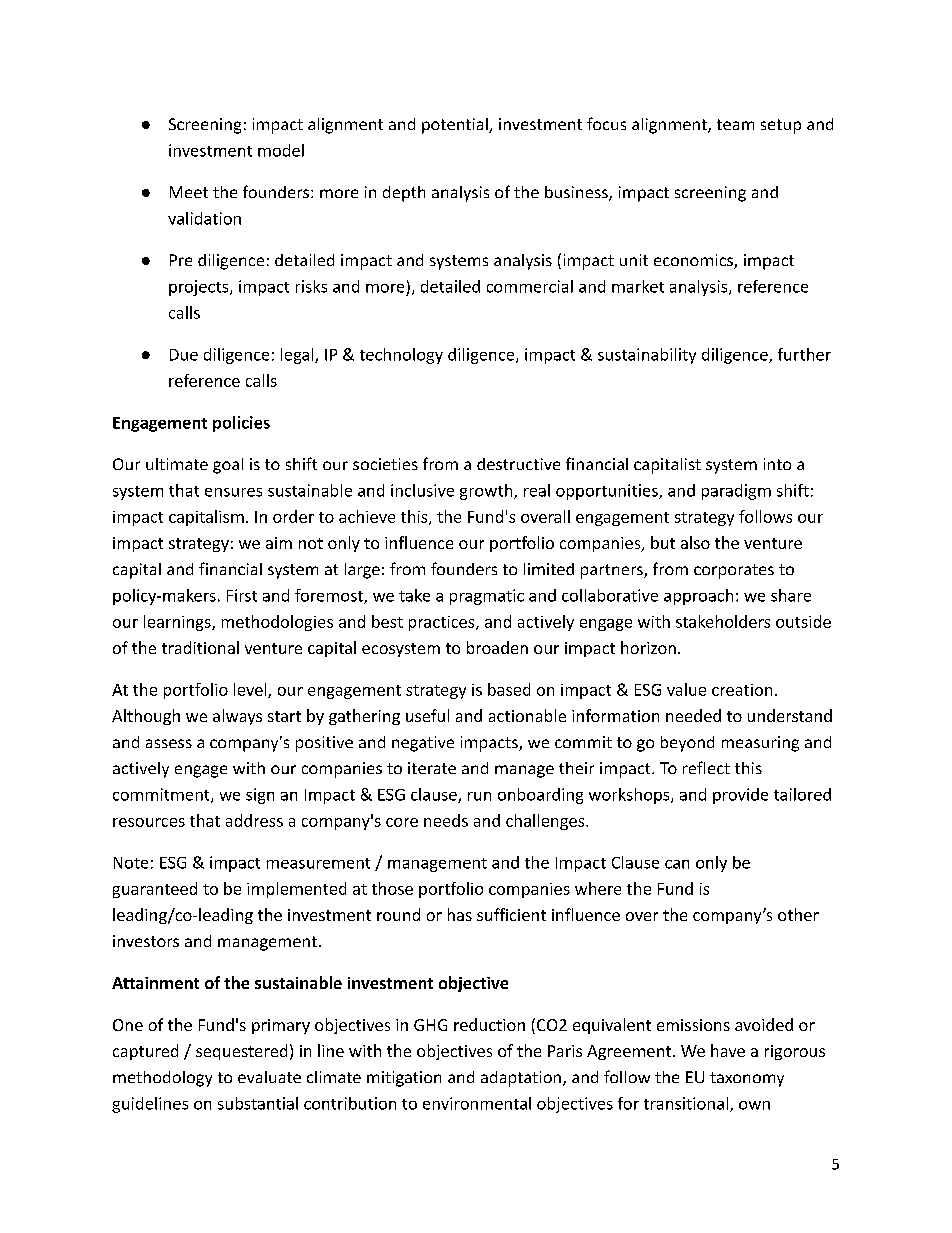  I want to click on environmental, so click(477, 1103).
